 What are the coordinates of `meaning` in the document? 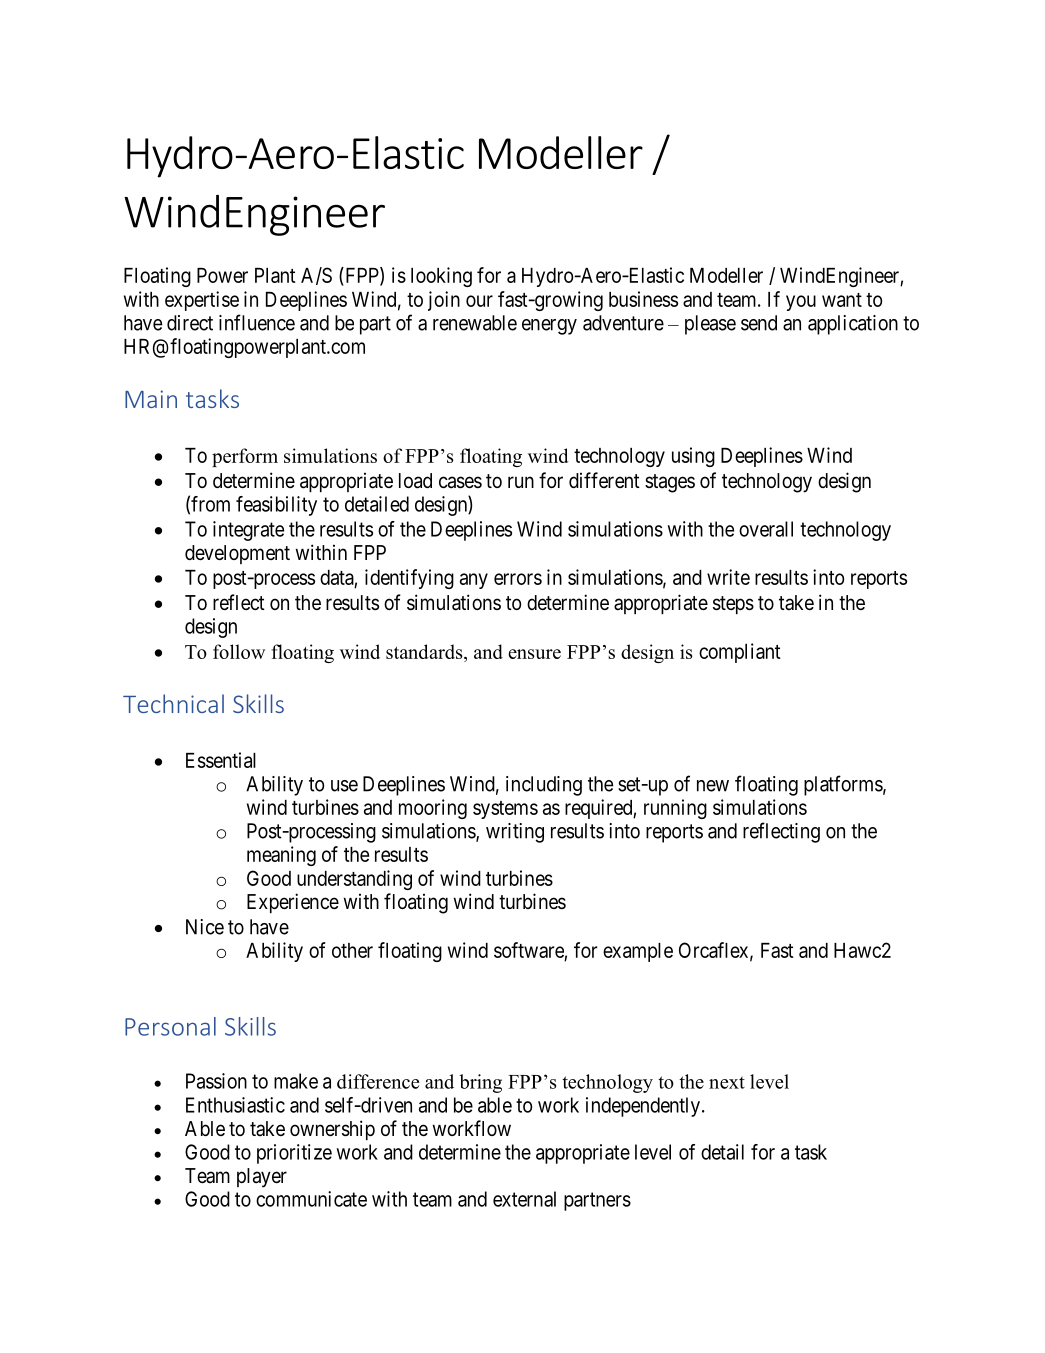 It's located at (281, 856).
